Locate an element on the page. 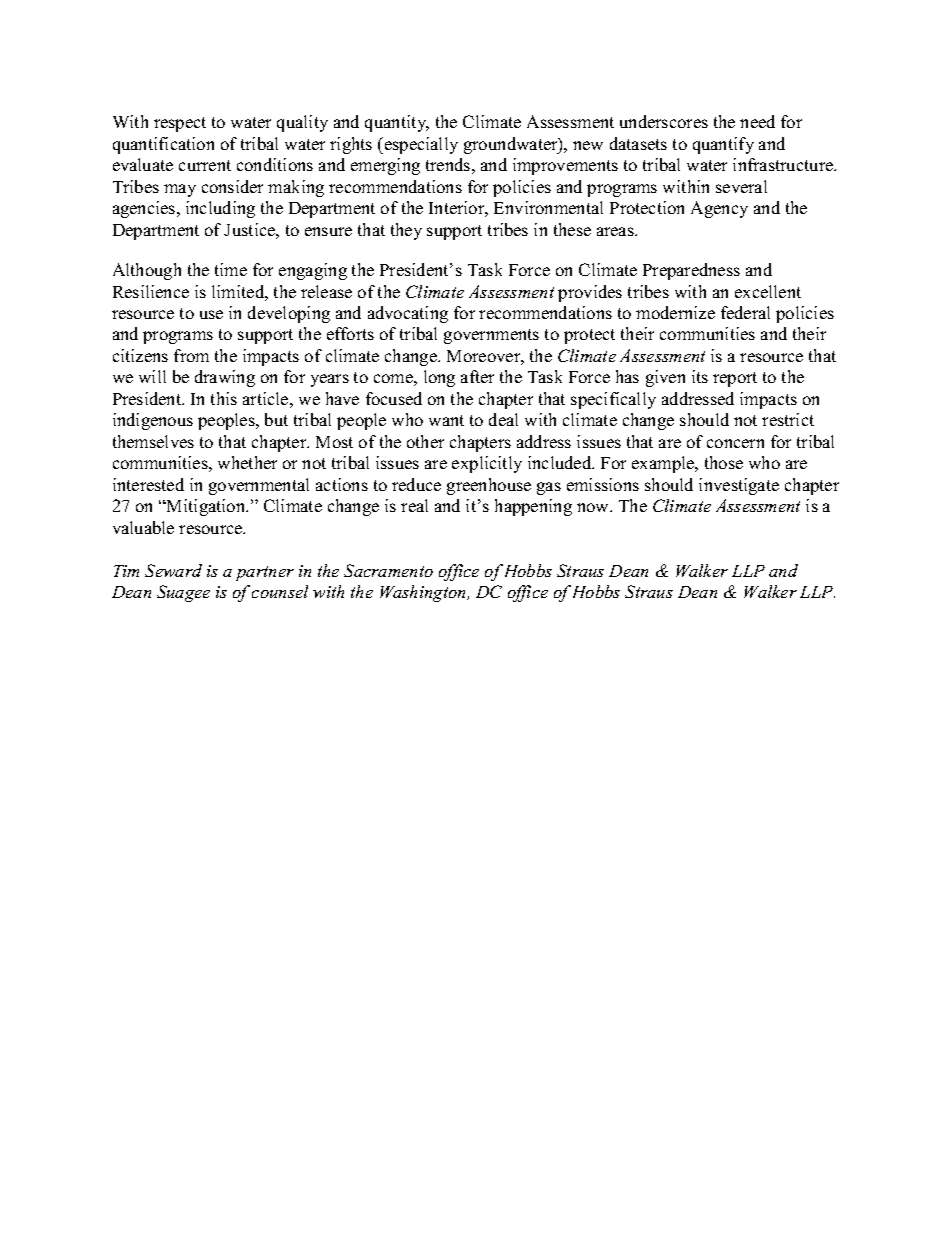 Image resolution: width=952 pixels, height=1233 pixels. Washington is located at coordinates (424, 593).
